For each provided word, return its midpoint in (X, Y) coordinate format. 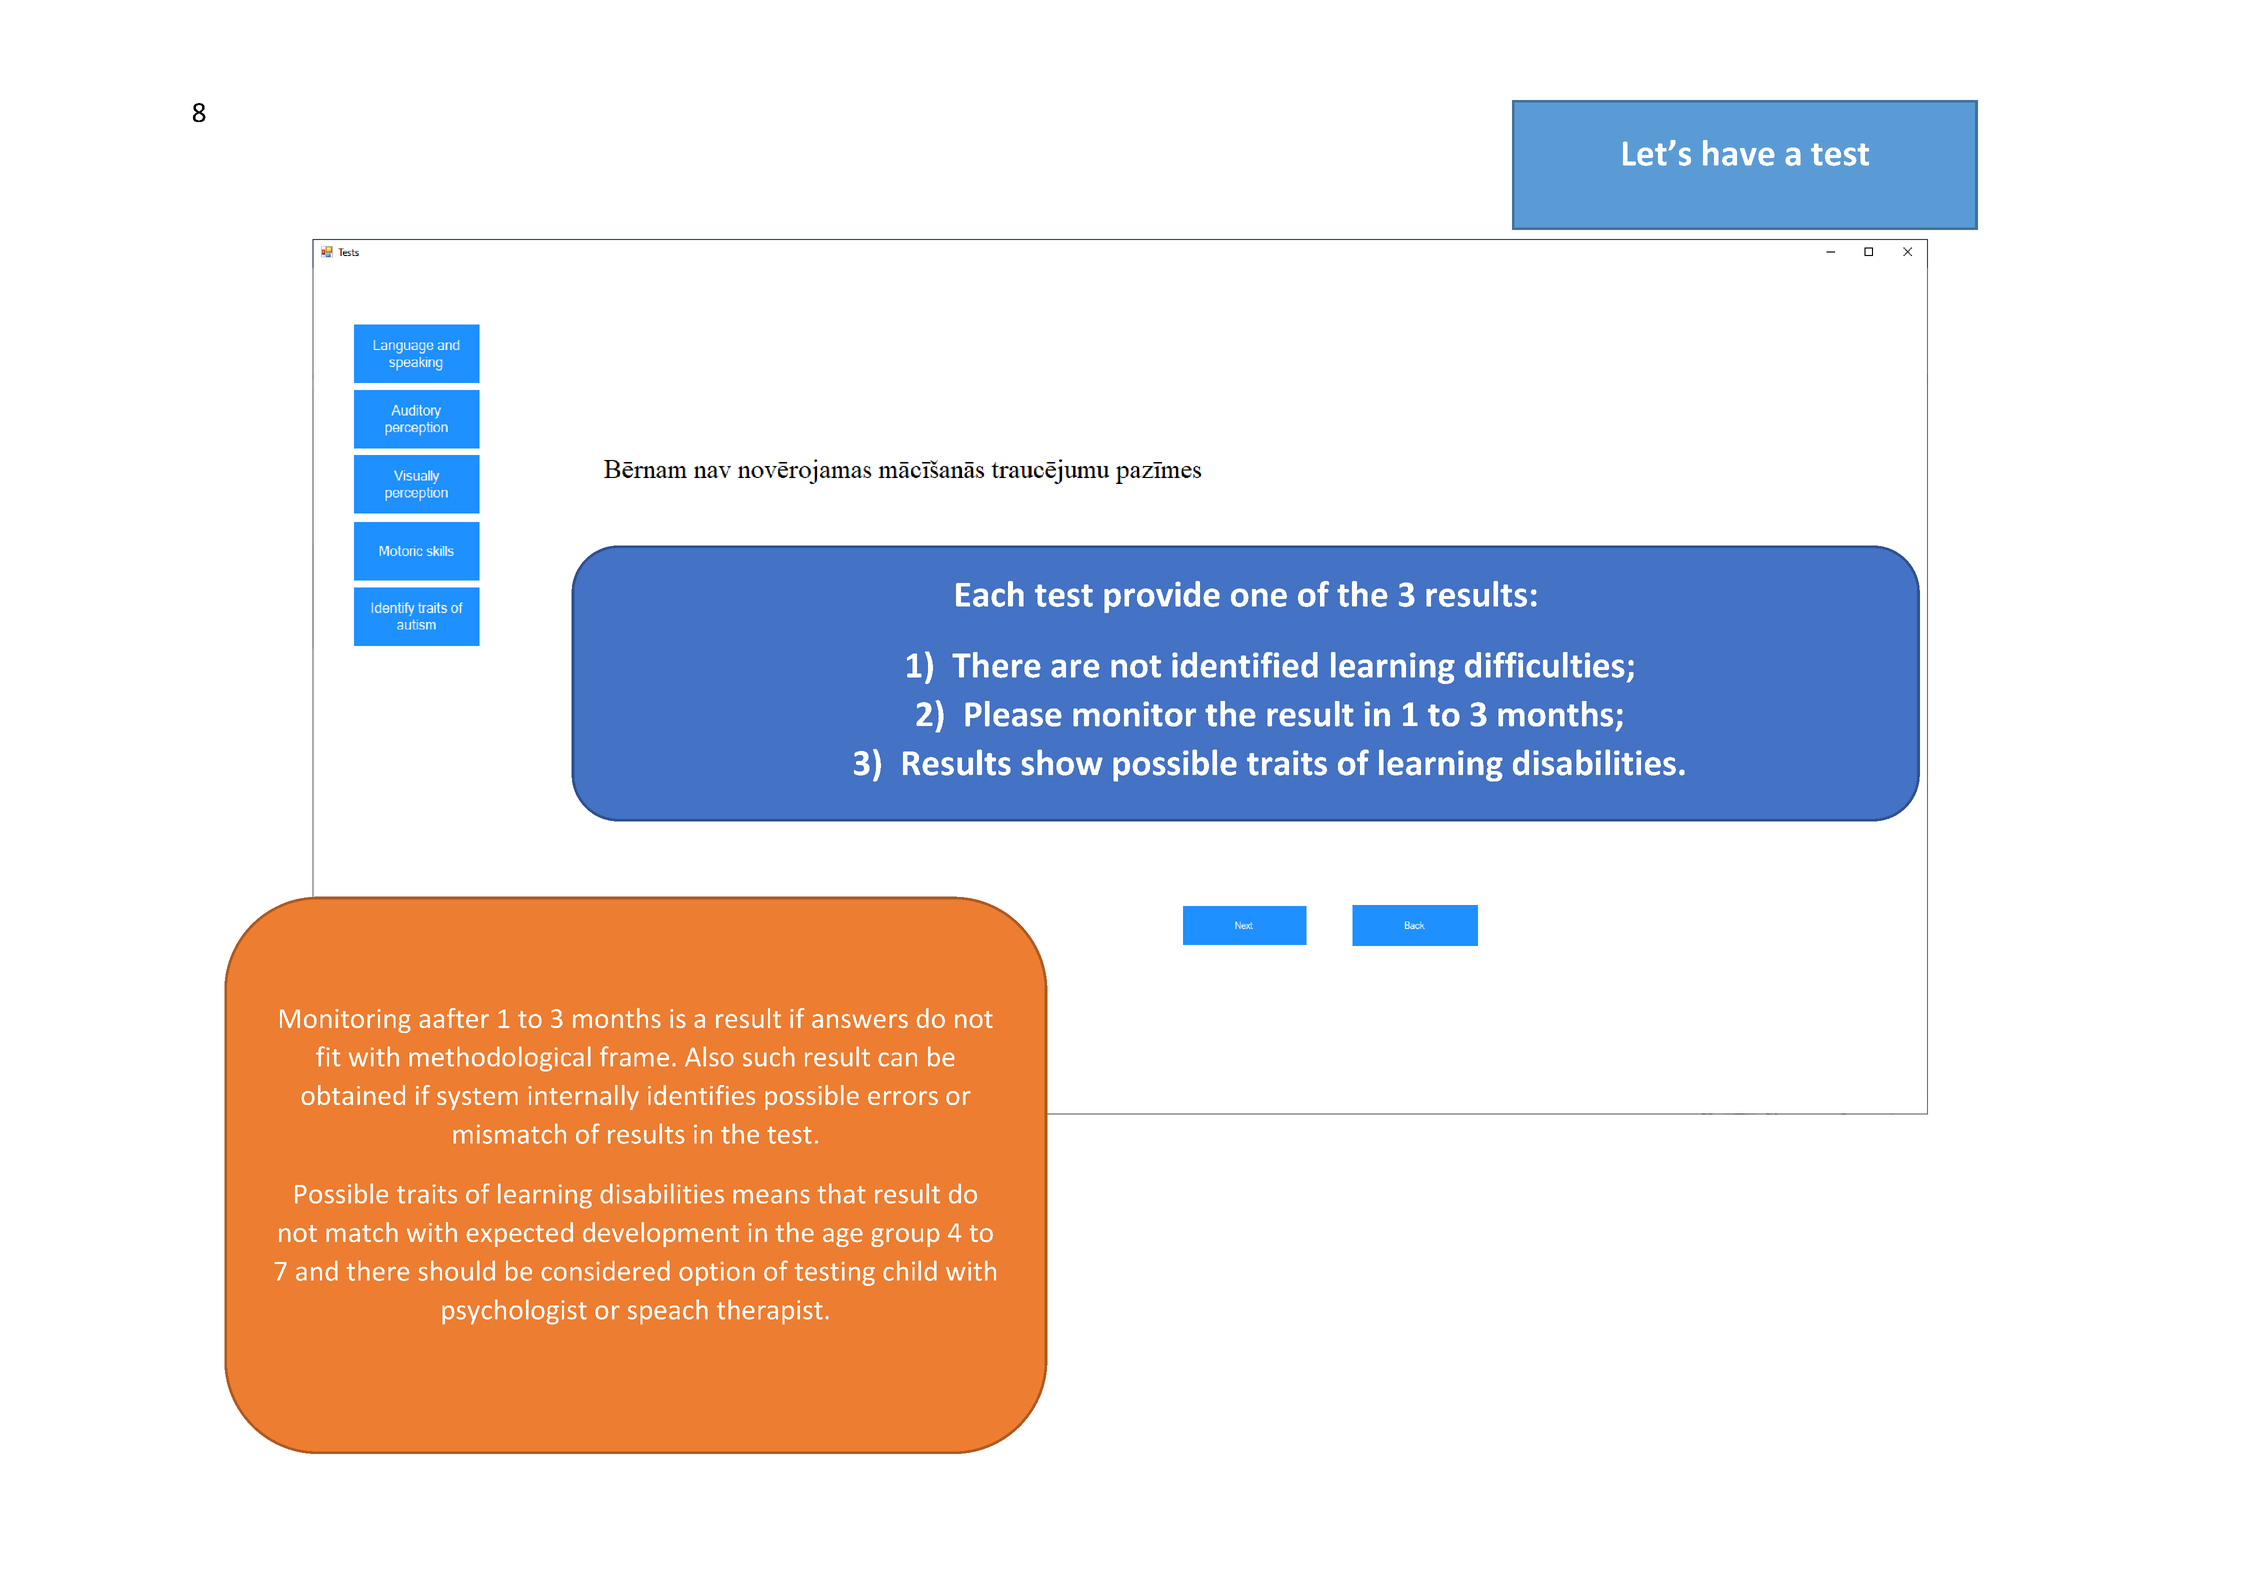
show (1062, 762)
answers (860, 1021)
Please (1013, 714)
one (1259, 597)
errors (903, 1098)
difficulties (1545, 665)
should (456, 1270)
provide (1162, 597)
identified (1245, 665)
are (1075, 668)
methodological (500, 1059)
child (910, 1270)
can (897, 1059)
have (1739, 153)
